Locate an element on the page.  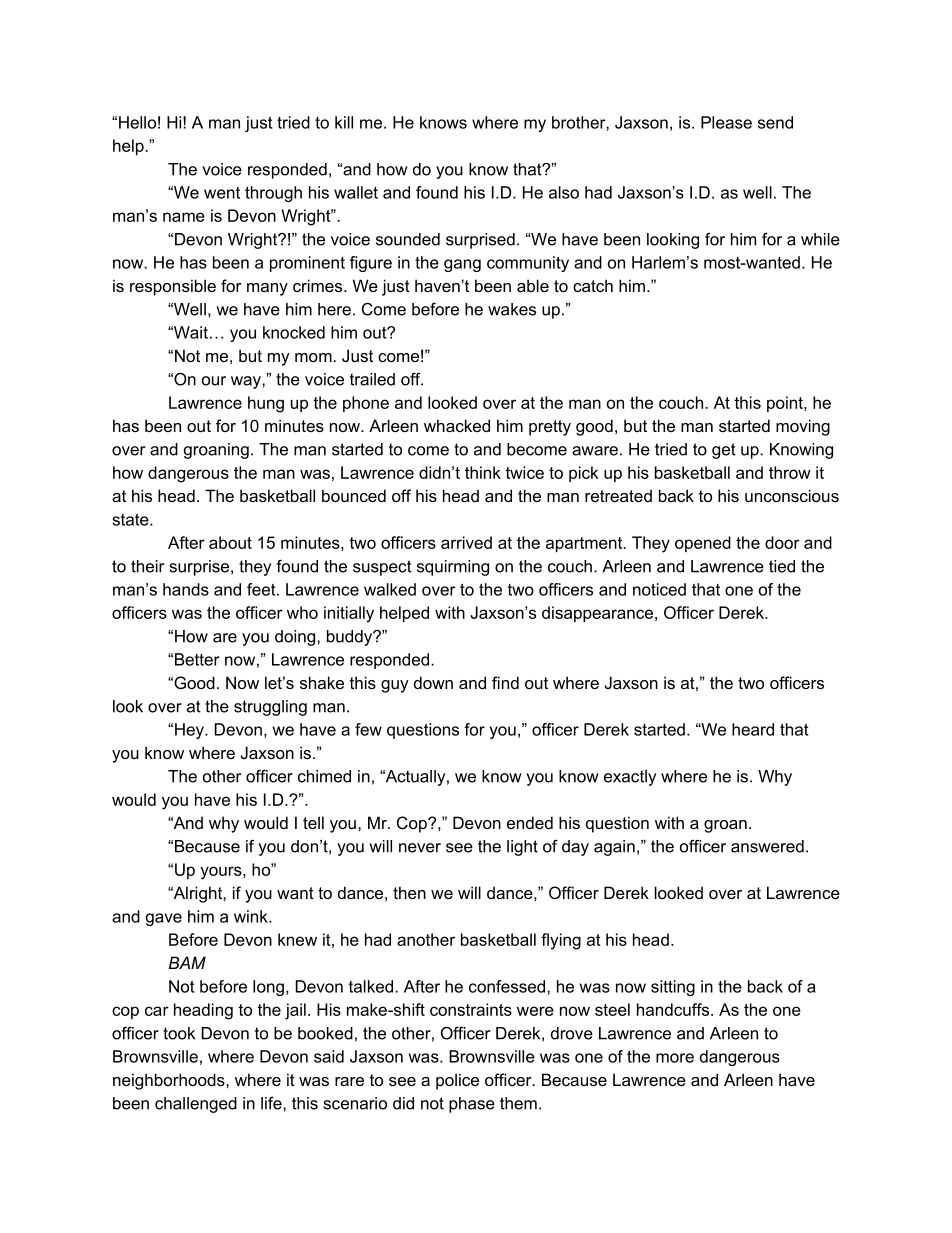
think is located at coordinates (483, 472).
